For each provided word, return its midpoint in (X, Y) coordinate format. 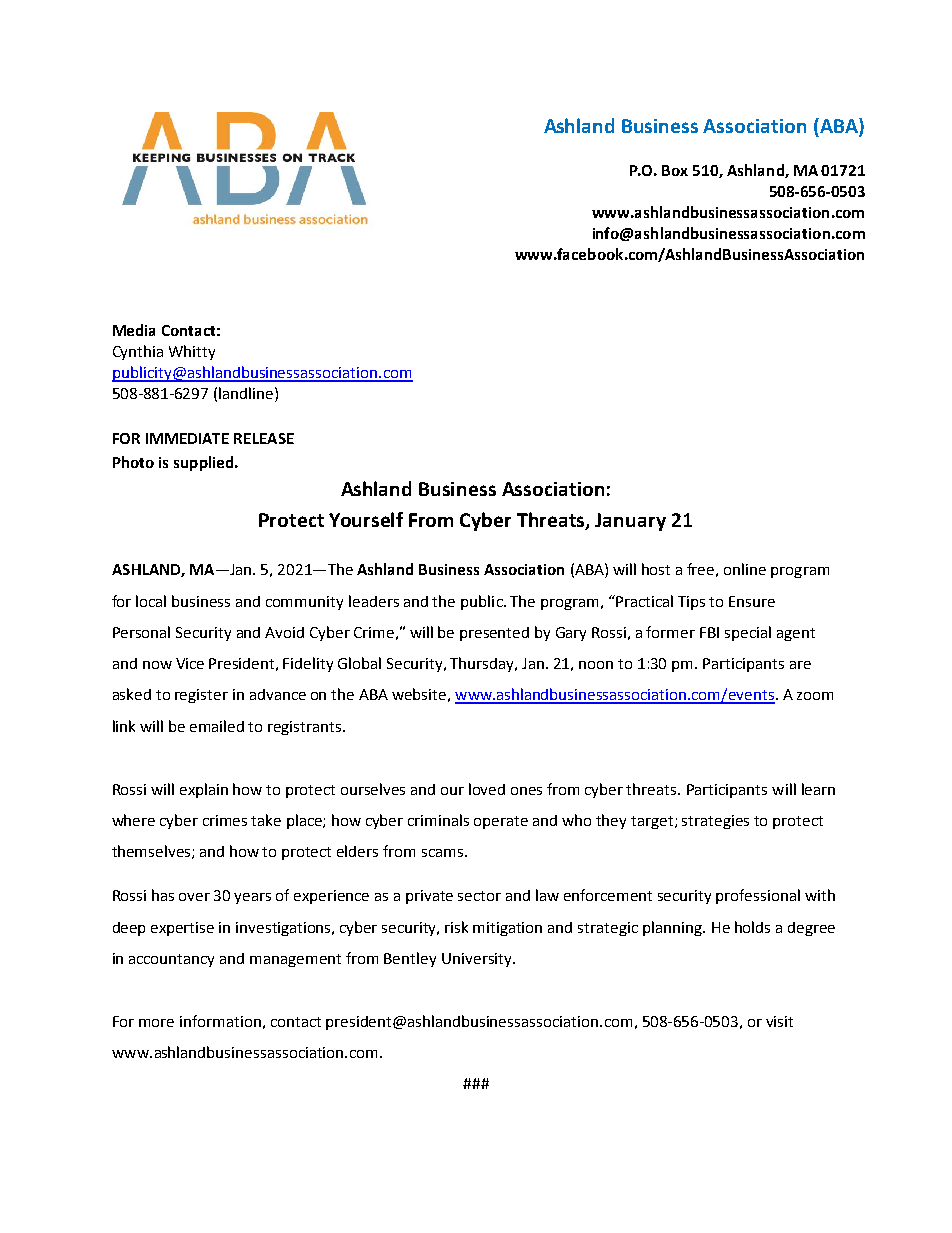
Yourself (366, 519)
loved (487, 789)
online (745, 569)
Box (675, 170)
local (151, 601)
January (630, 522)
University (478, 960)
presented (494, 634)
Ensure (752, 601)
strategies (715, 822)
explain (204, 790)
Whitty (192, 352)
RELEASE (264, 438)
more (156, 1023)
